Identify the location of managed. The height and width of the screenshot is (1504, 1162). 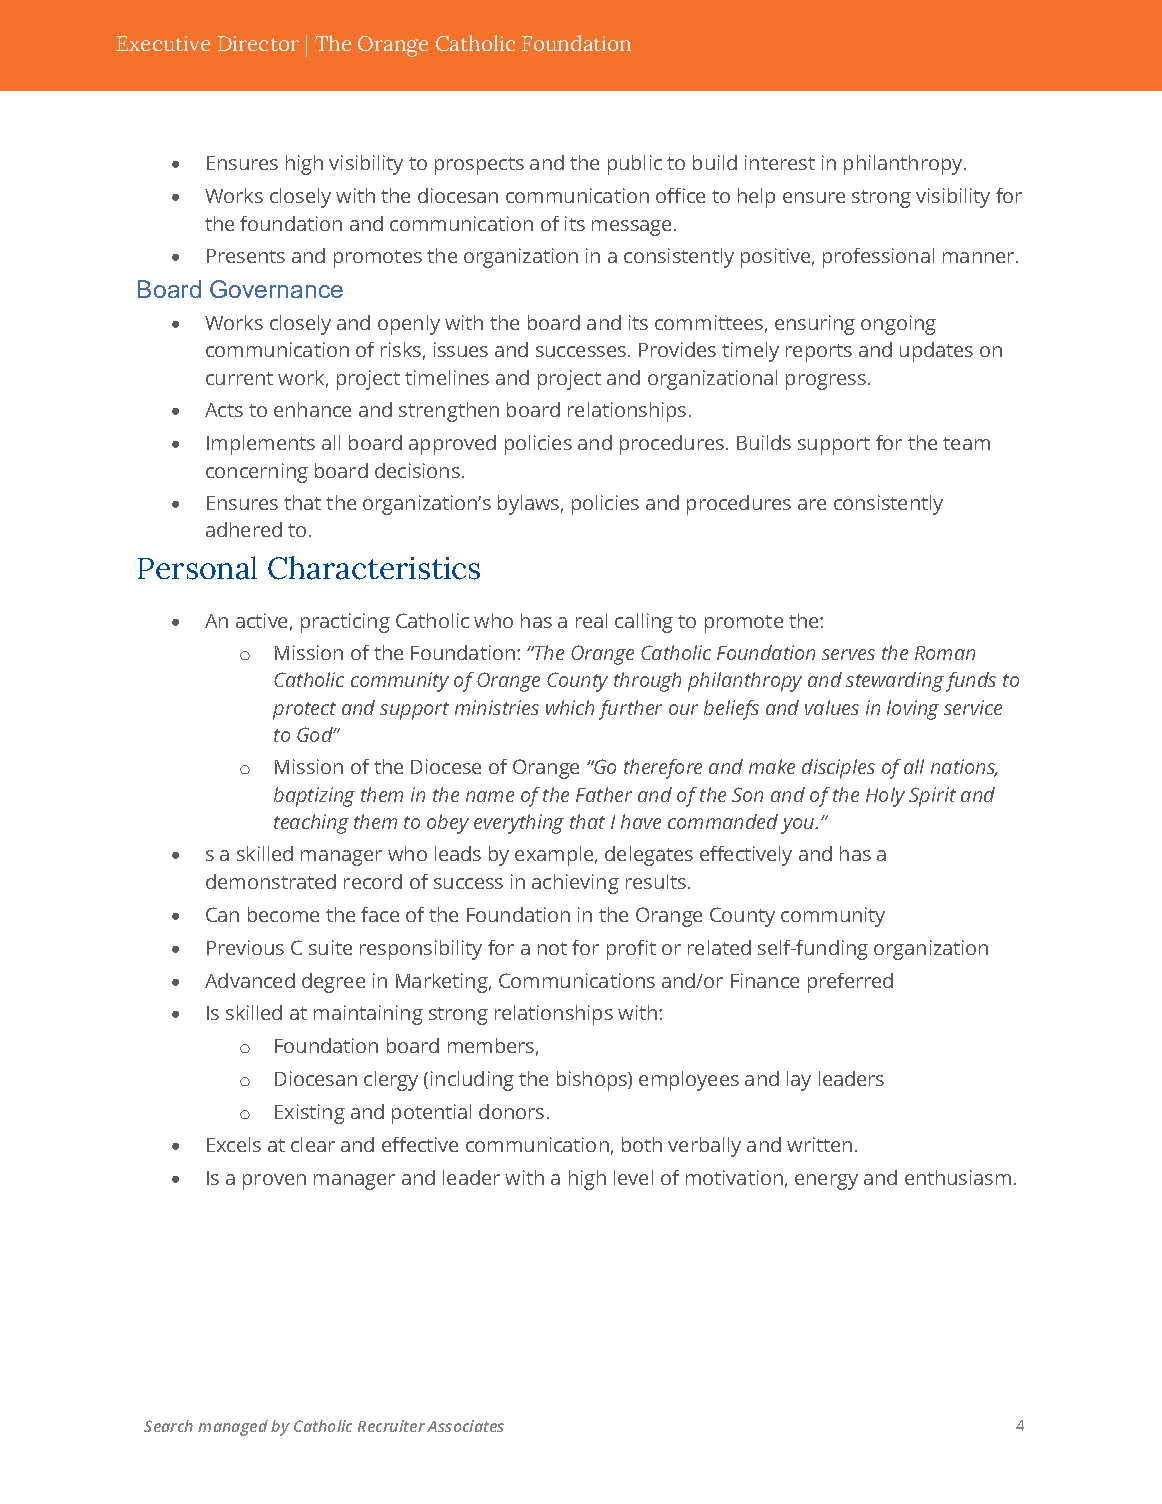
(233, 1428).
